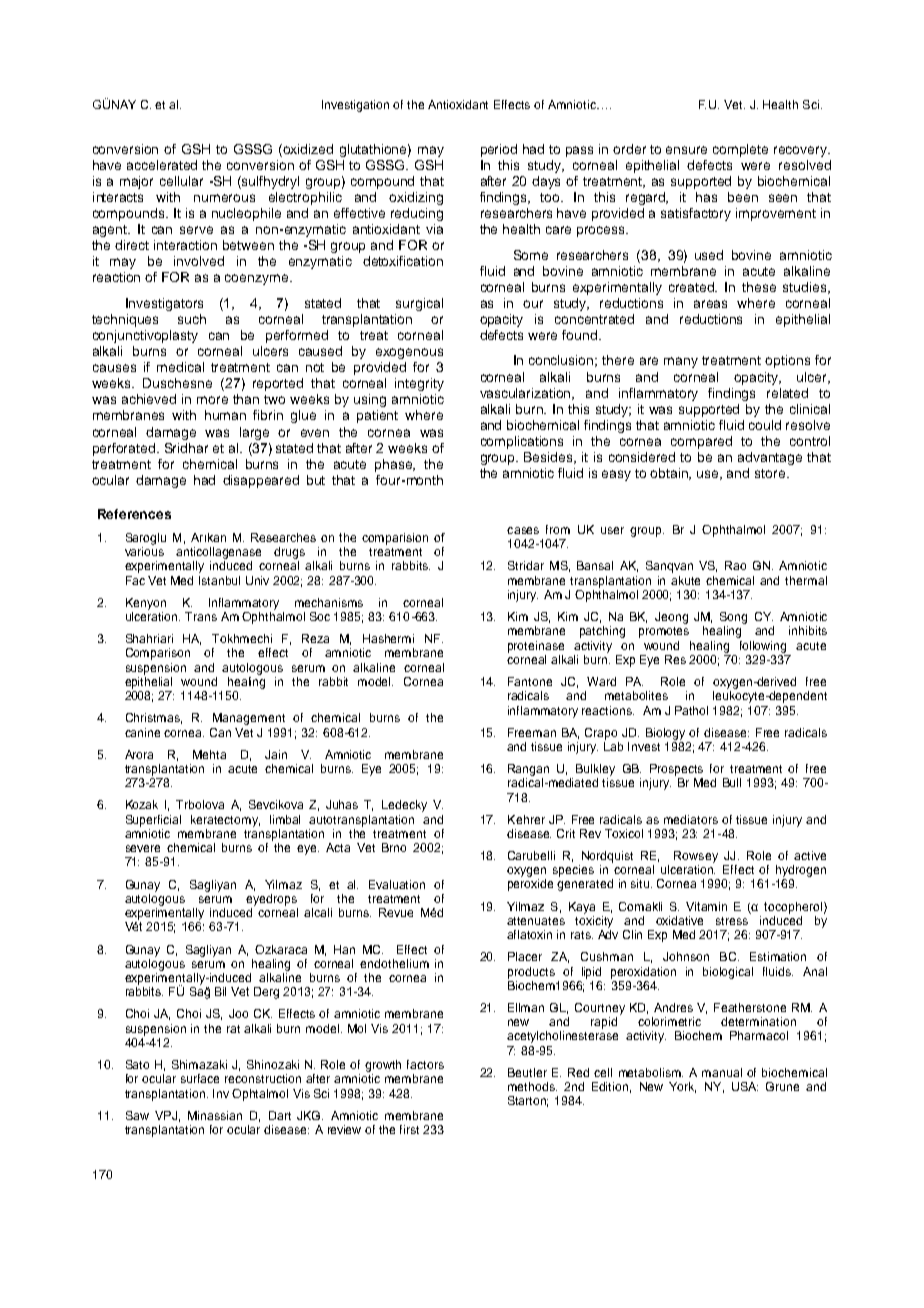 The height and width of the document is (1308, 924). What do you see at coordinates (743, 197) in the document?
I see `been` at bounding box center [743, 197].
